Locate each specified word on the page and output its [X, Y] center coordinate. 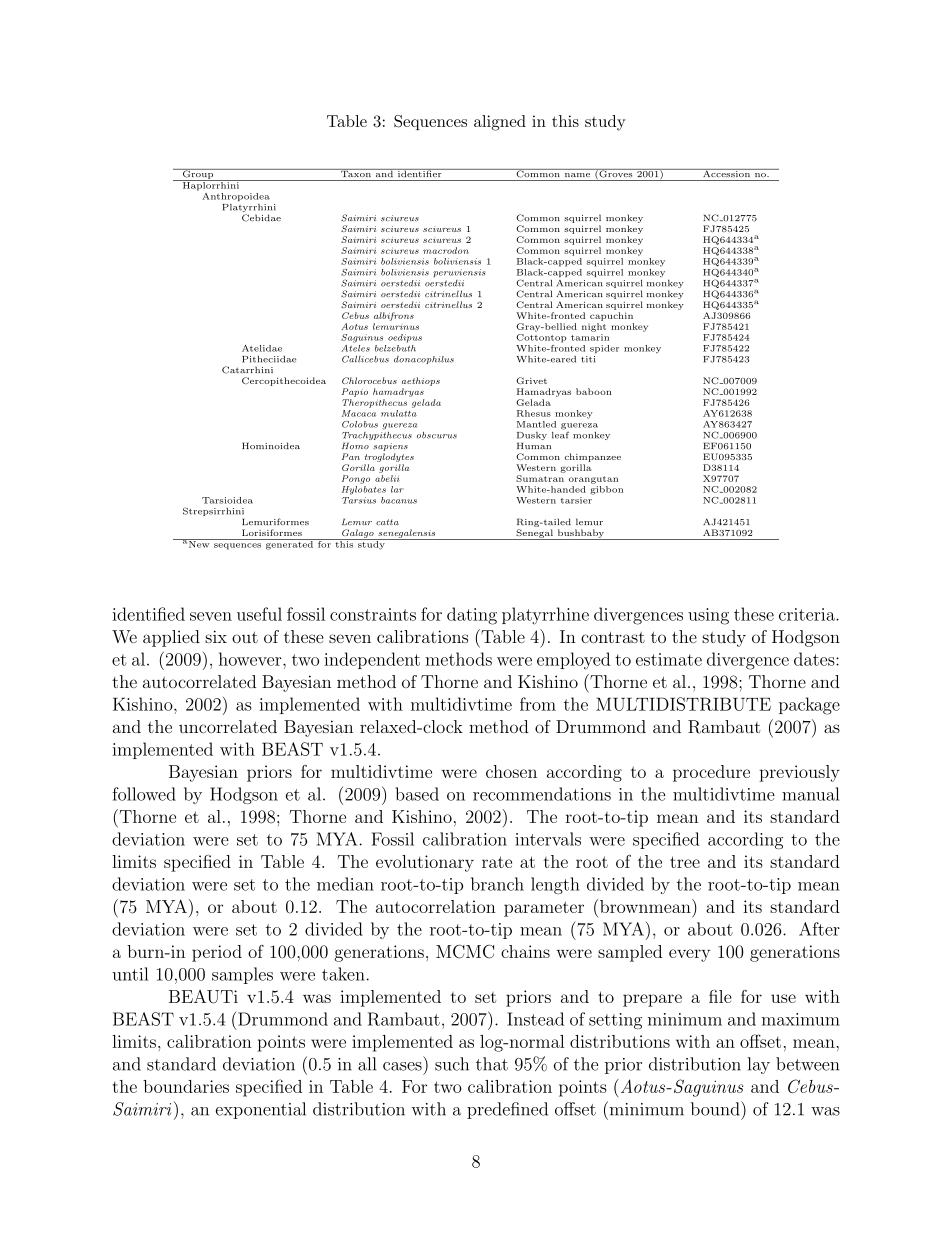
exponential [261, 1110]
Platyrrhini [249, 209]
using [708, 616]
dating [472, 616]
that [492, 1064]
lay [759, 1065]
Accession [726, 173]
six [216, 636]
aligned [500, 123]
